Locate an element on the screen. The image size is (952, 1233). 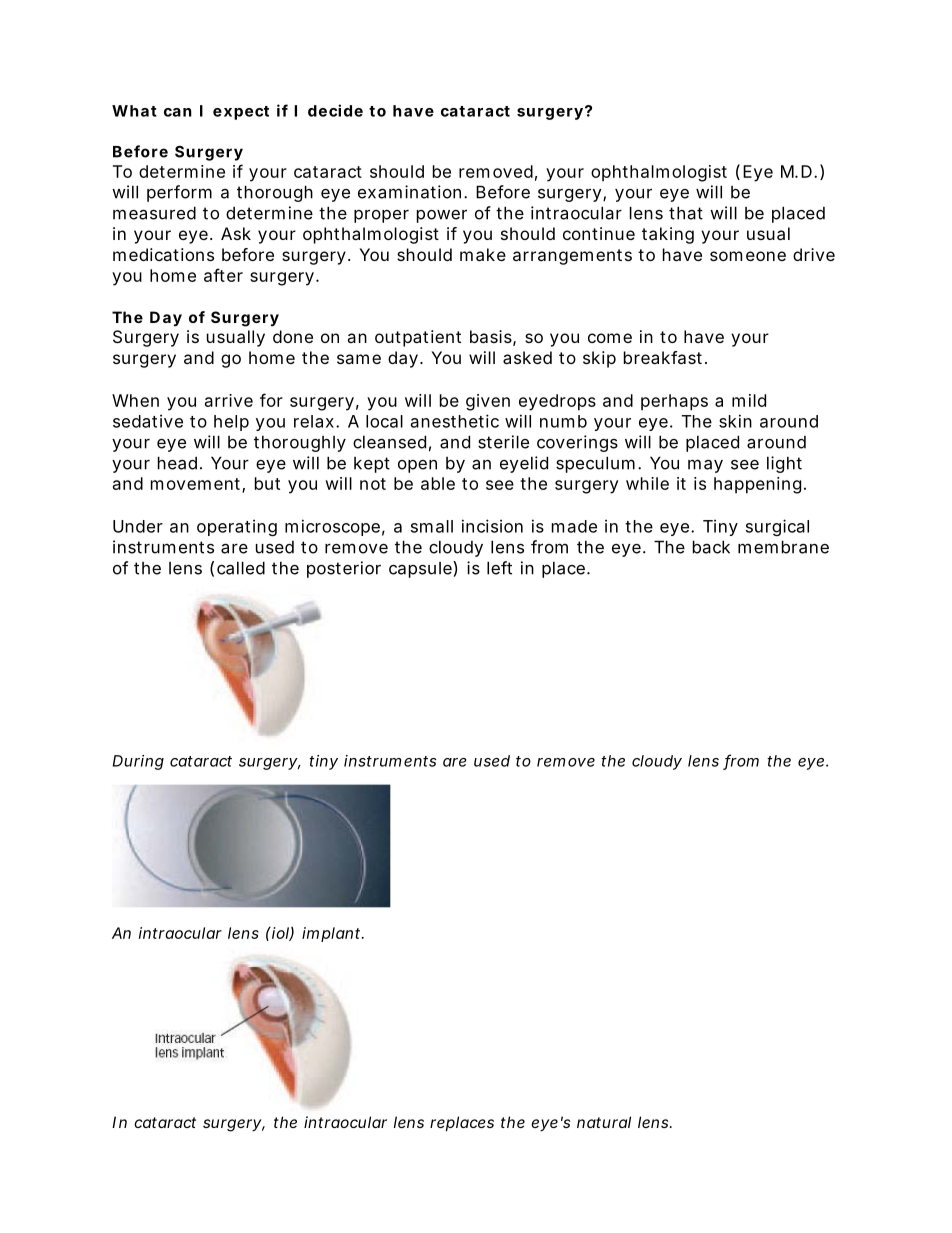
examination is located at coordinates (409, 192).
